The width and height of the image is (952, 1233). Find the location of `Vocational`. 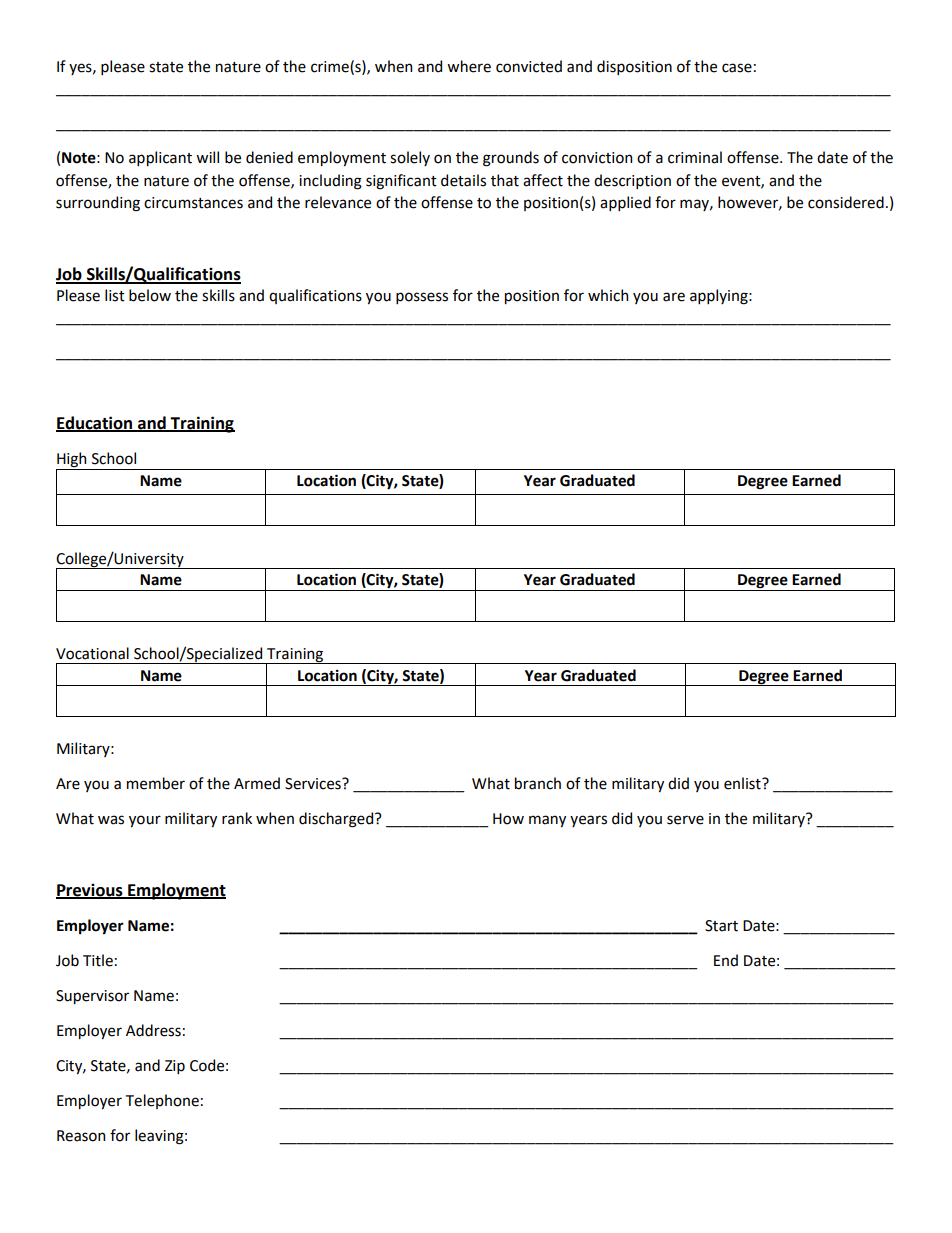

Vocational is located at coordinates (92, 653).
